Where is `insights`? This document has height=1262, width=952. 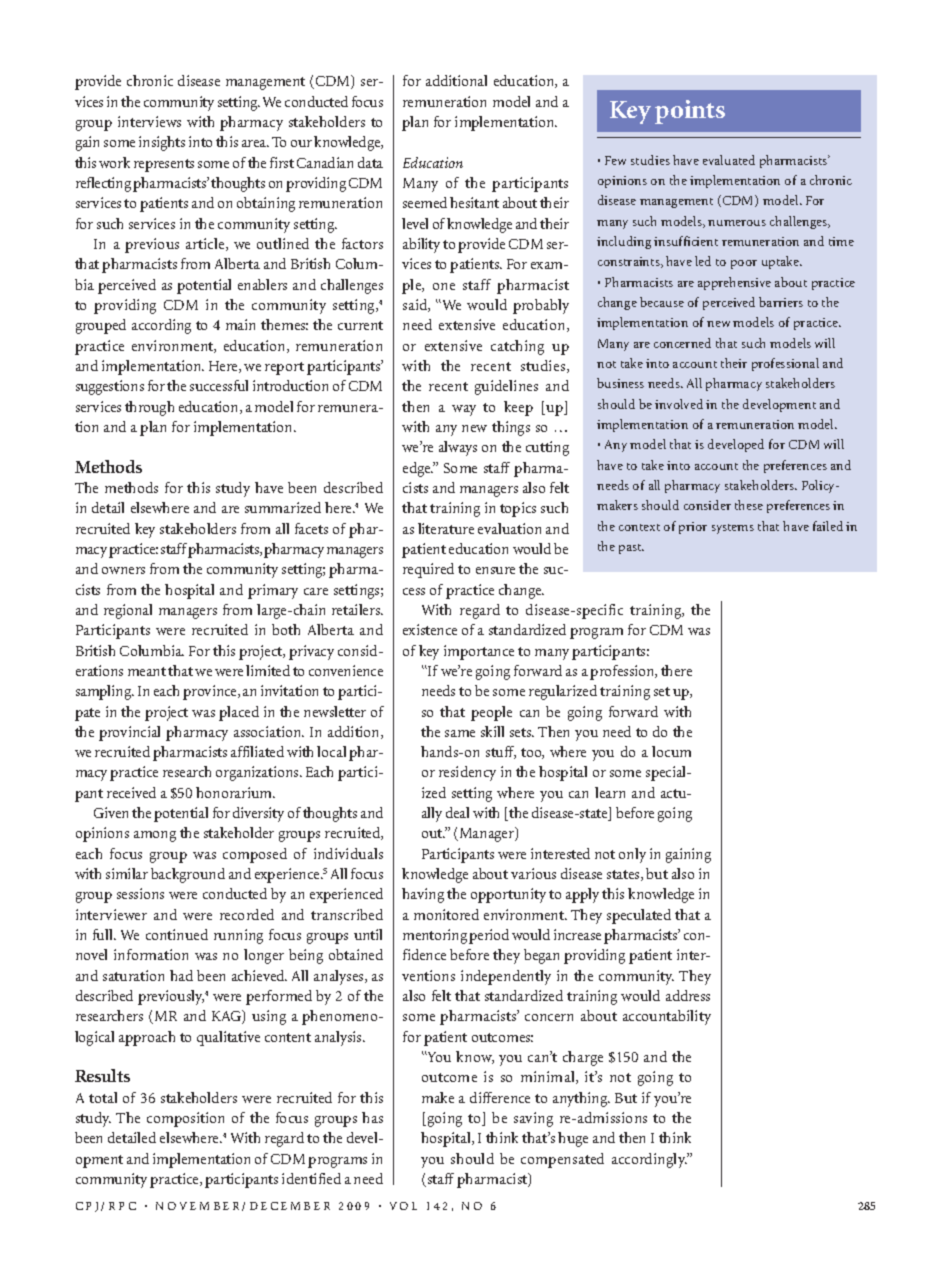 insights is located at coordinates (162, 143).
